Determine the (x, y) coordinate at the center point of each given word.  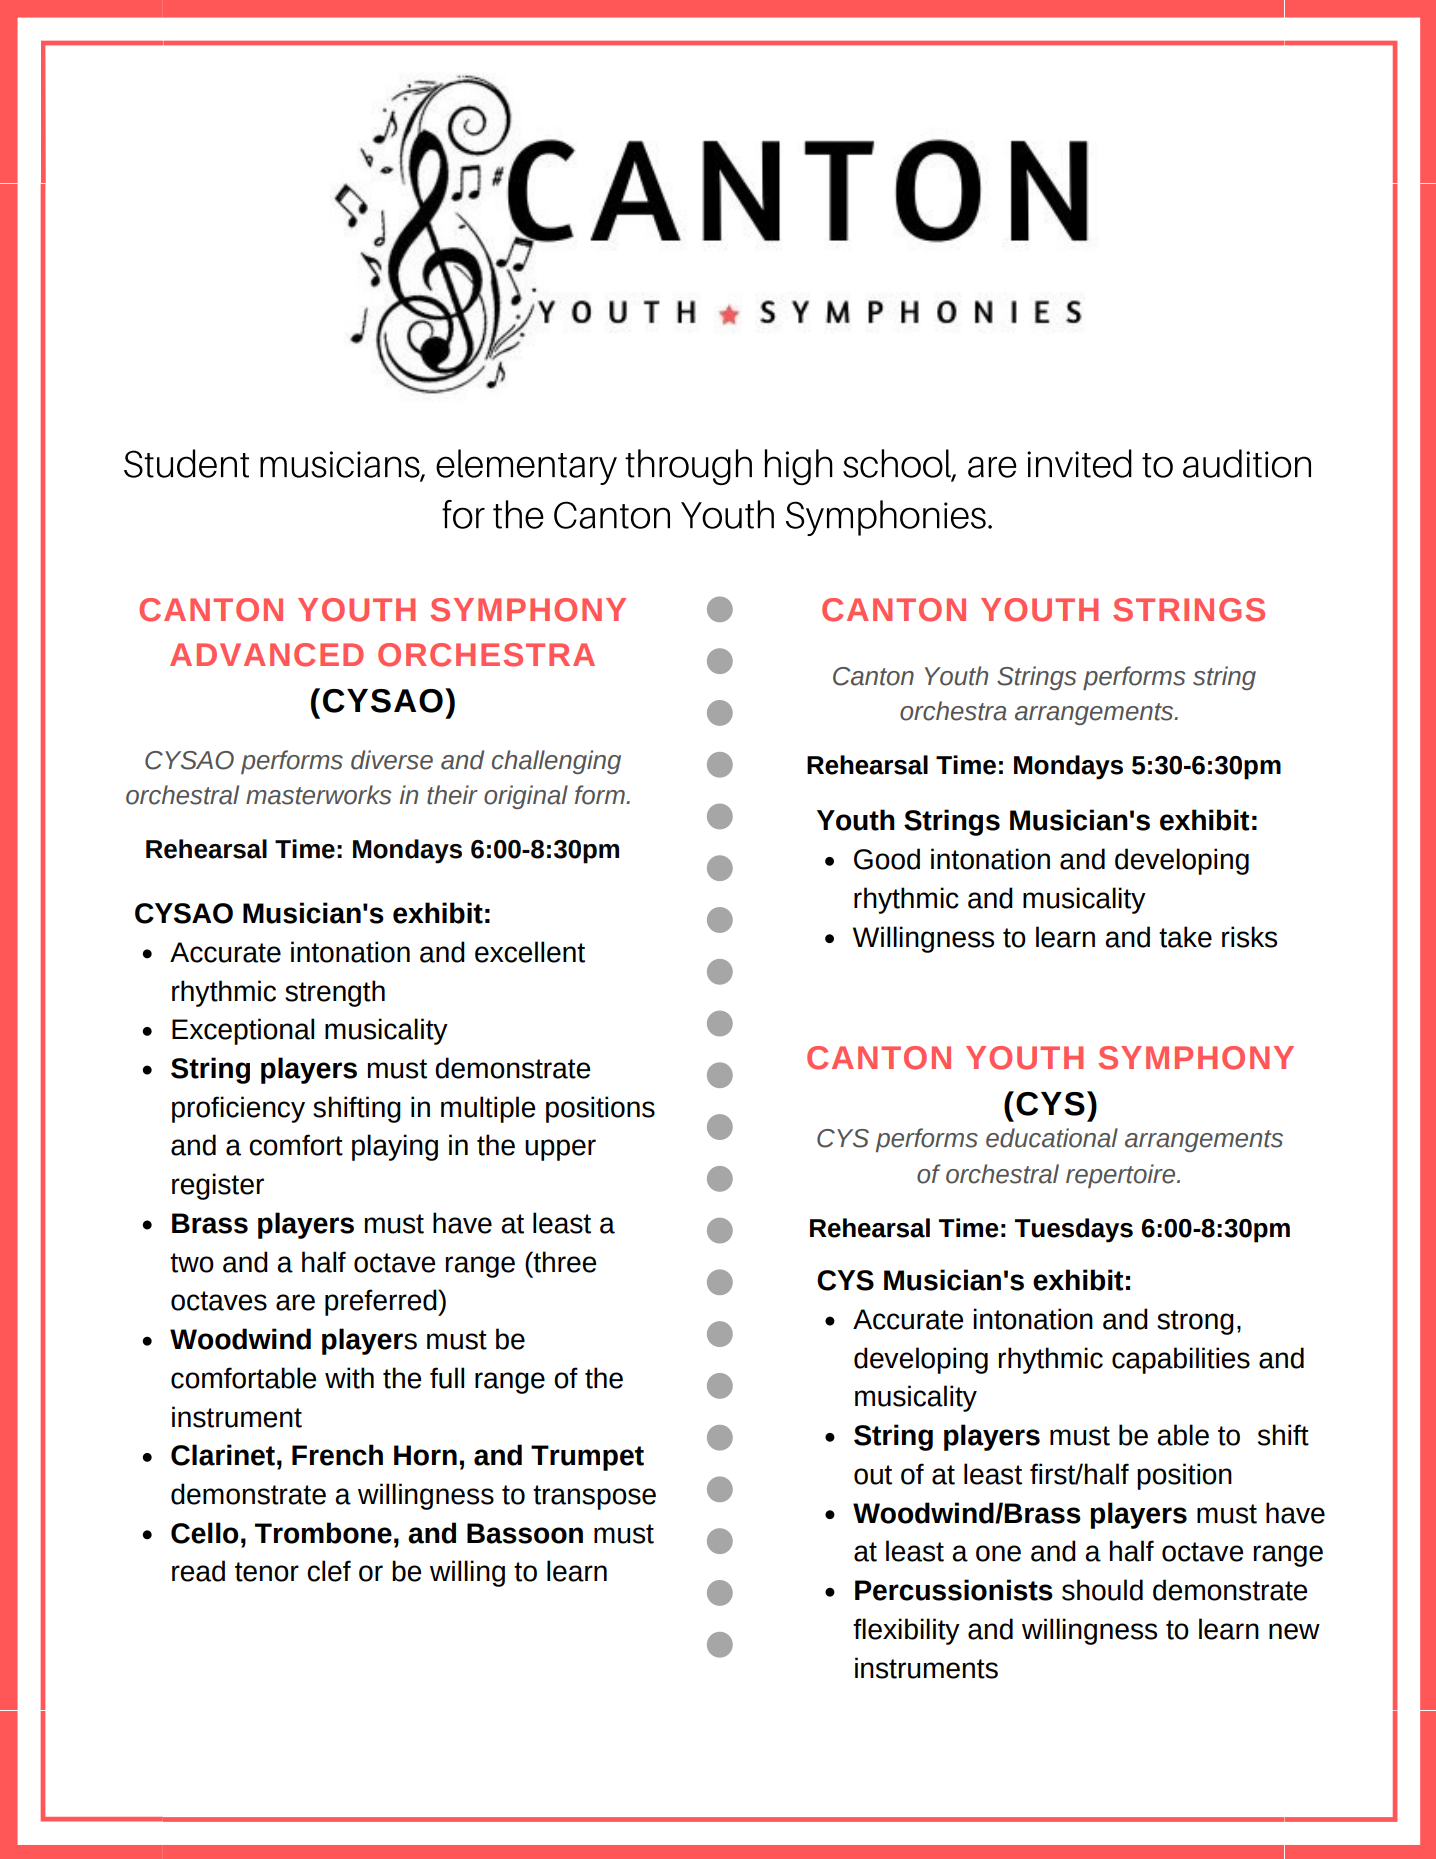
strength (335, 993)
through (688, 467)
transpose (594, 1497)
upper (560, 1150)
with (349, 1378)
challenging (556, 762)
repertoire (1122, 1176)
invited (1079, 463)
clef (329, 1571)
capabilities (1181, 1360)
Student (186, 463)
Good (887, 859)
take (1185, 937)
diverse (392, 760)
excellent (530, 952)
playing (395, 1147)
